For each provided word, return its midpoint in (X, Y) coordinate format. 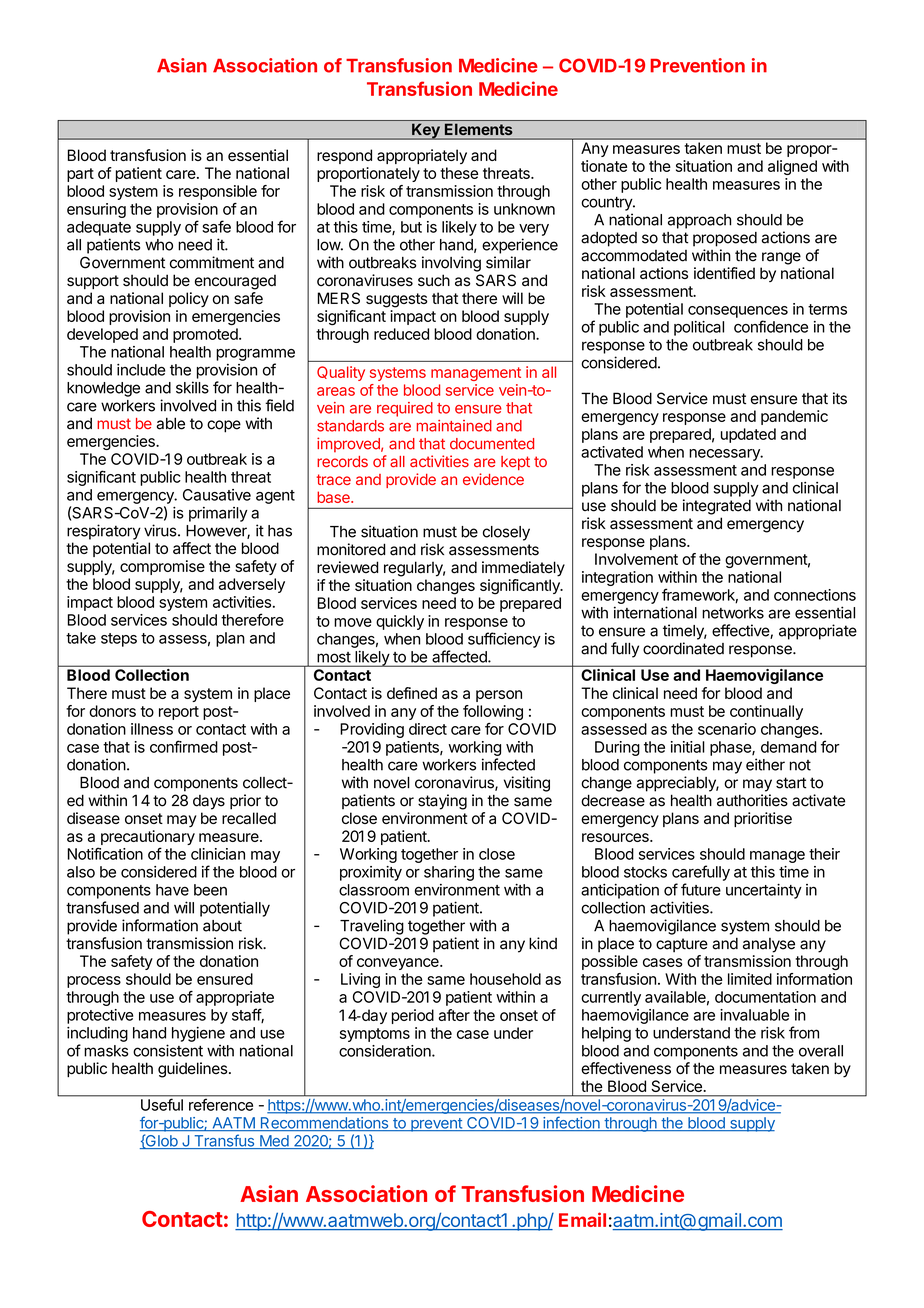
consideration (386, 1051)
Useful (162, 1105)
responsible (218, 192)
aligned (792, 167)
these (459, 173)
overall (821, 1051)
